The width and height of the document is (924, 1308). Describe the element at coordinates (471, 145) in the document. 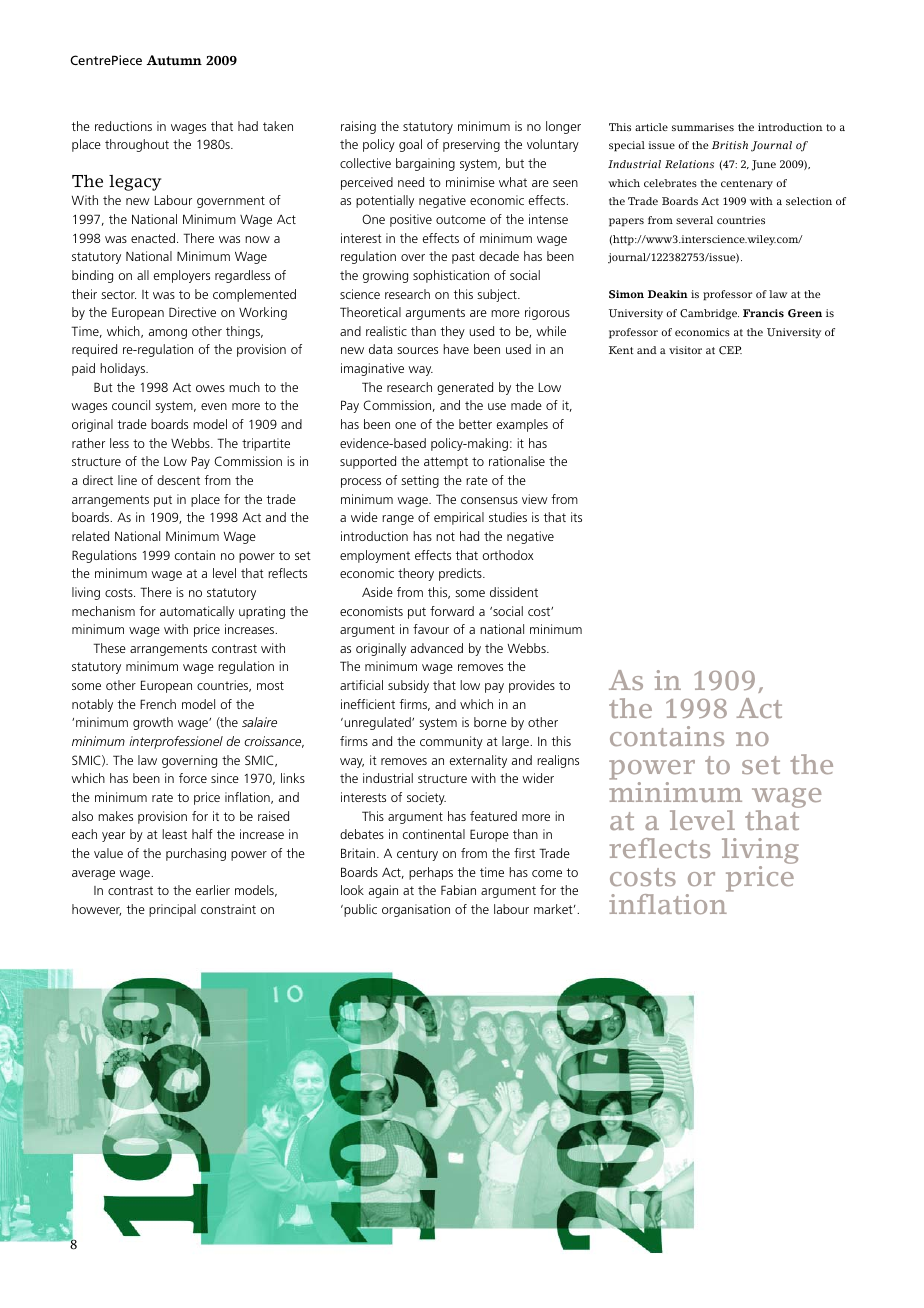

I see `preserving` at that location.
